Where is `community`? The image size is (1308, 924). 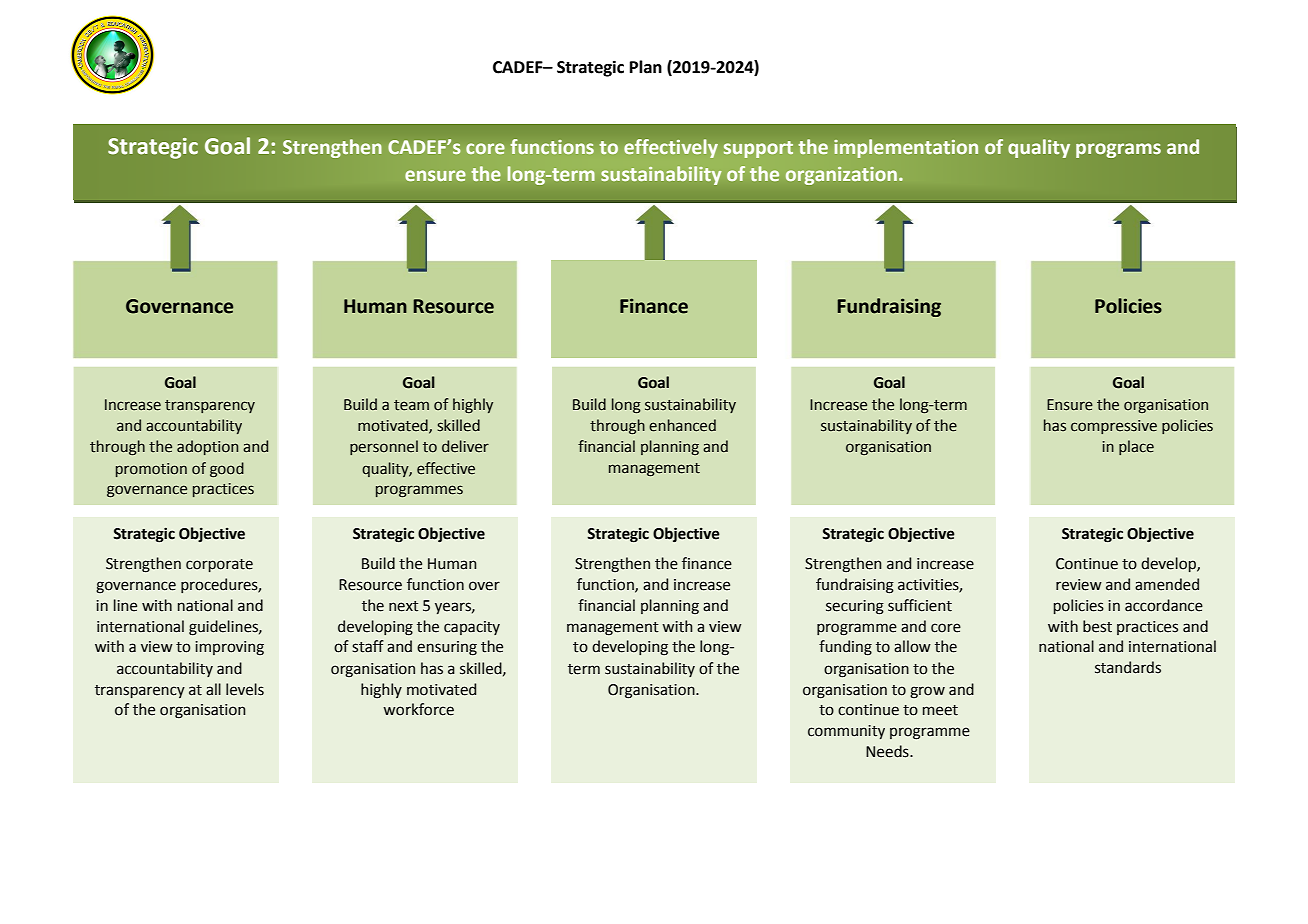 community is located at coordinates (846, 732).
